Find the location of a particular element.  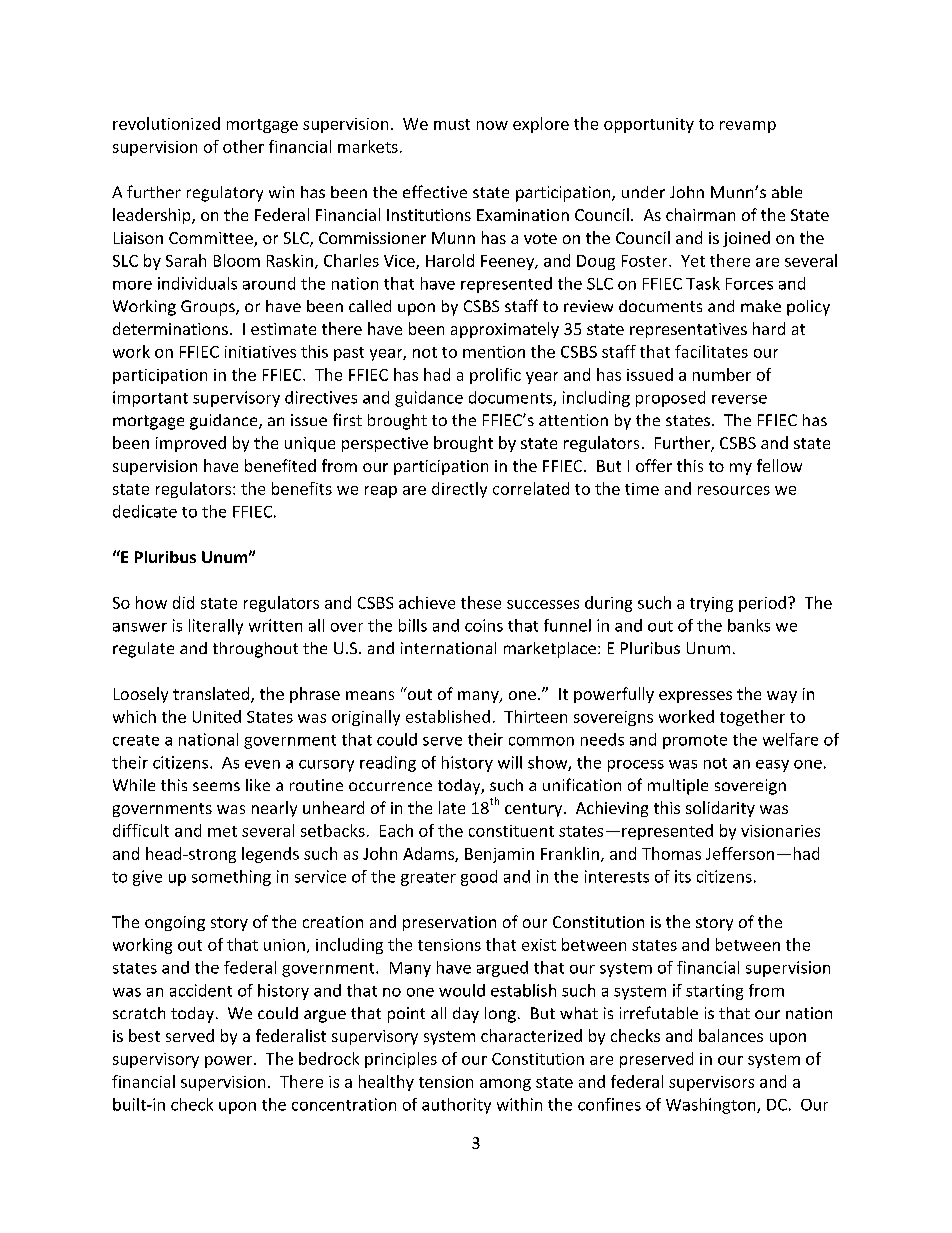

trying is located at coordinates (711, 604).
